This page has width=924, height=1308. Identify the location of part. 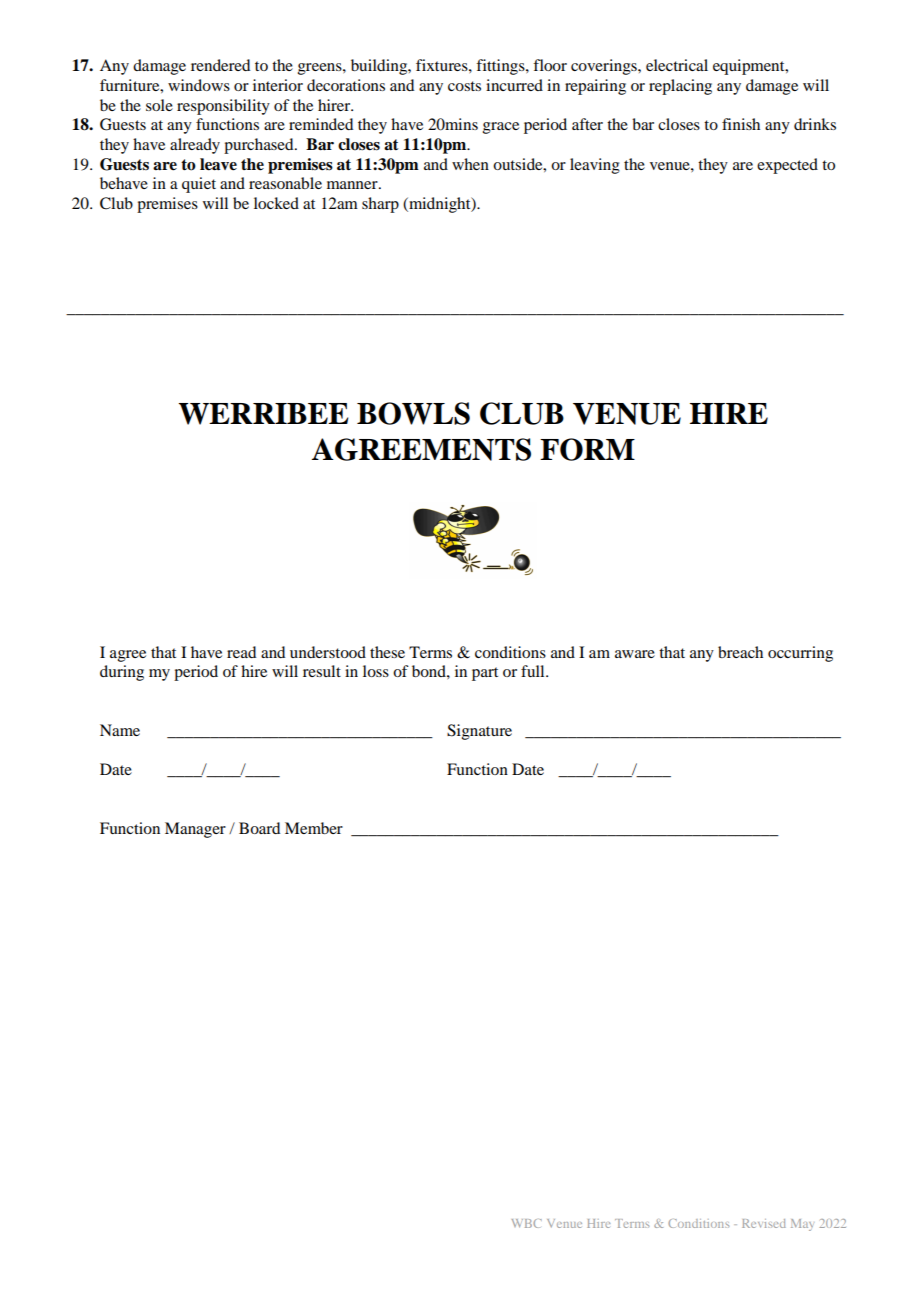
(485, 674).
